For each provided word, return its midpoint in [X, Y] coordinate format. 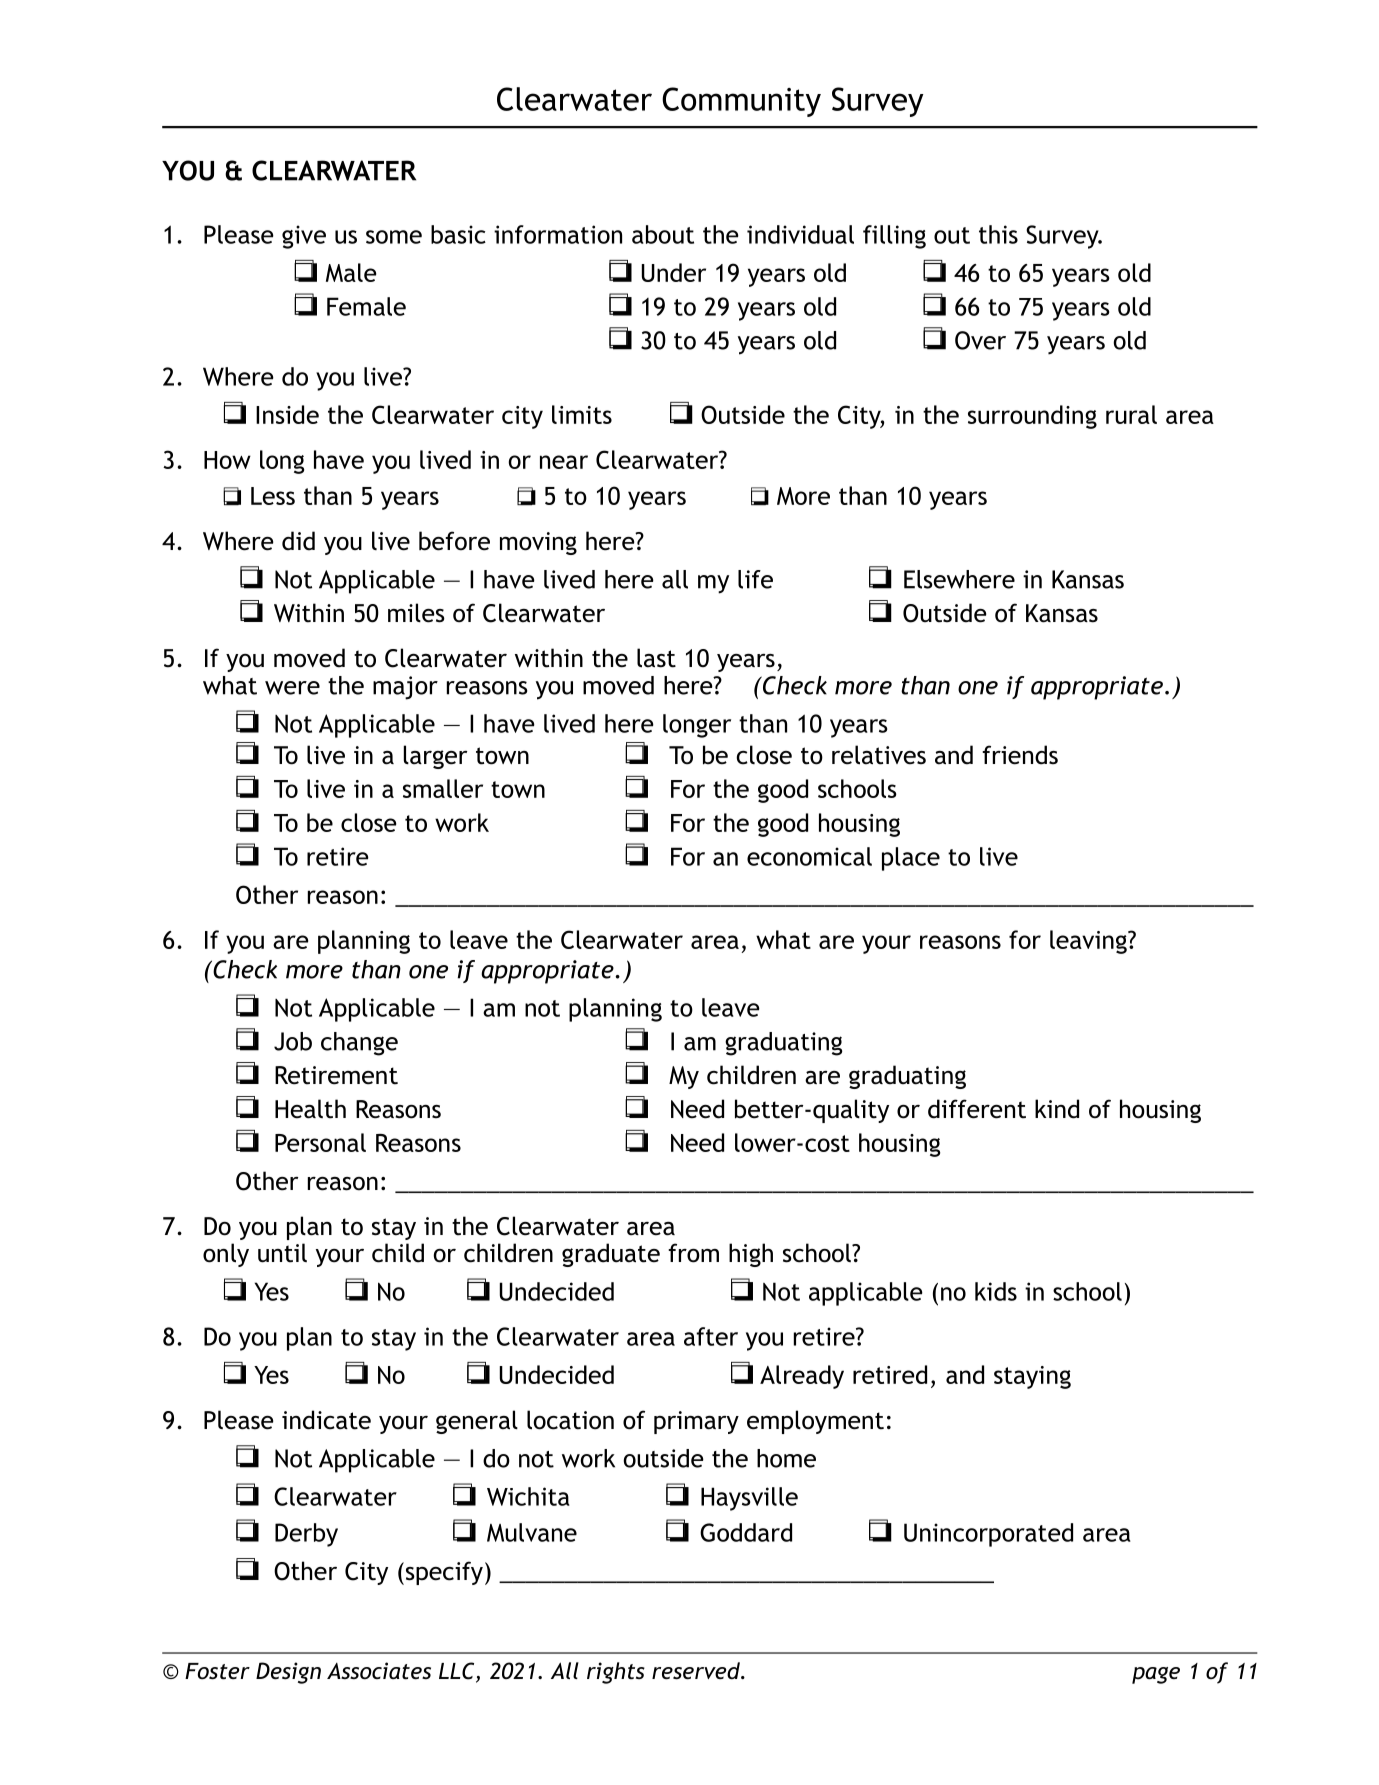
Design [288, 1673]
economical [809, 856]
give [304, 237]
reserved [697, 1671]
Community [741, 102]
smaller [443, 788]
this [998, 234]
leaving [1089, 942]
